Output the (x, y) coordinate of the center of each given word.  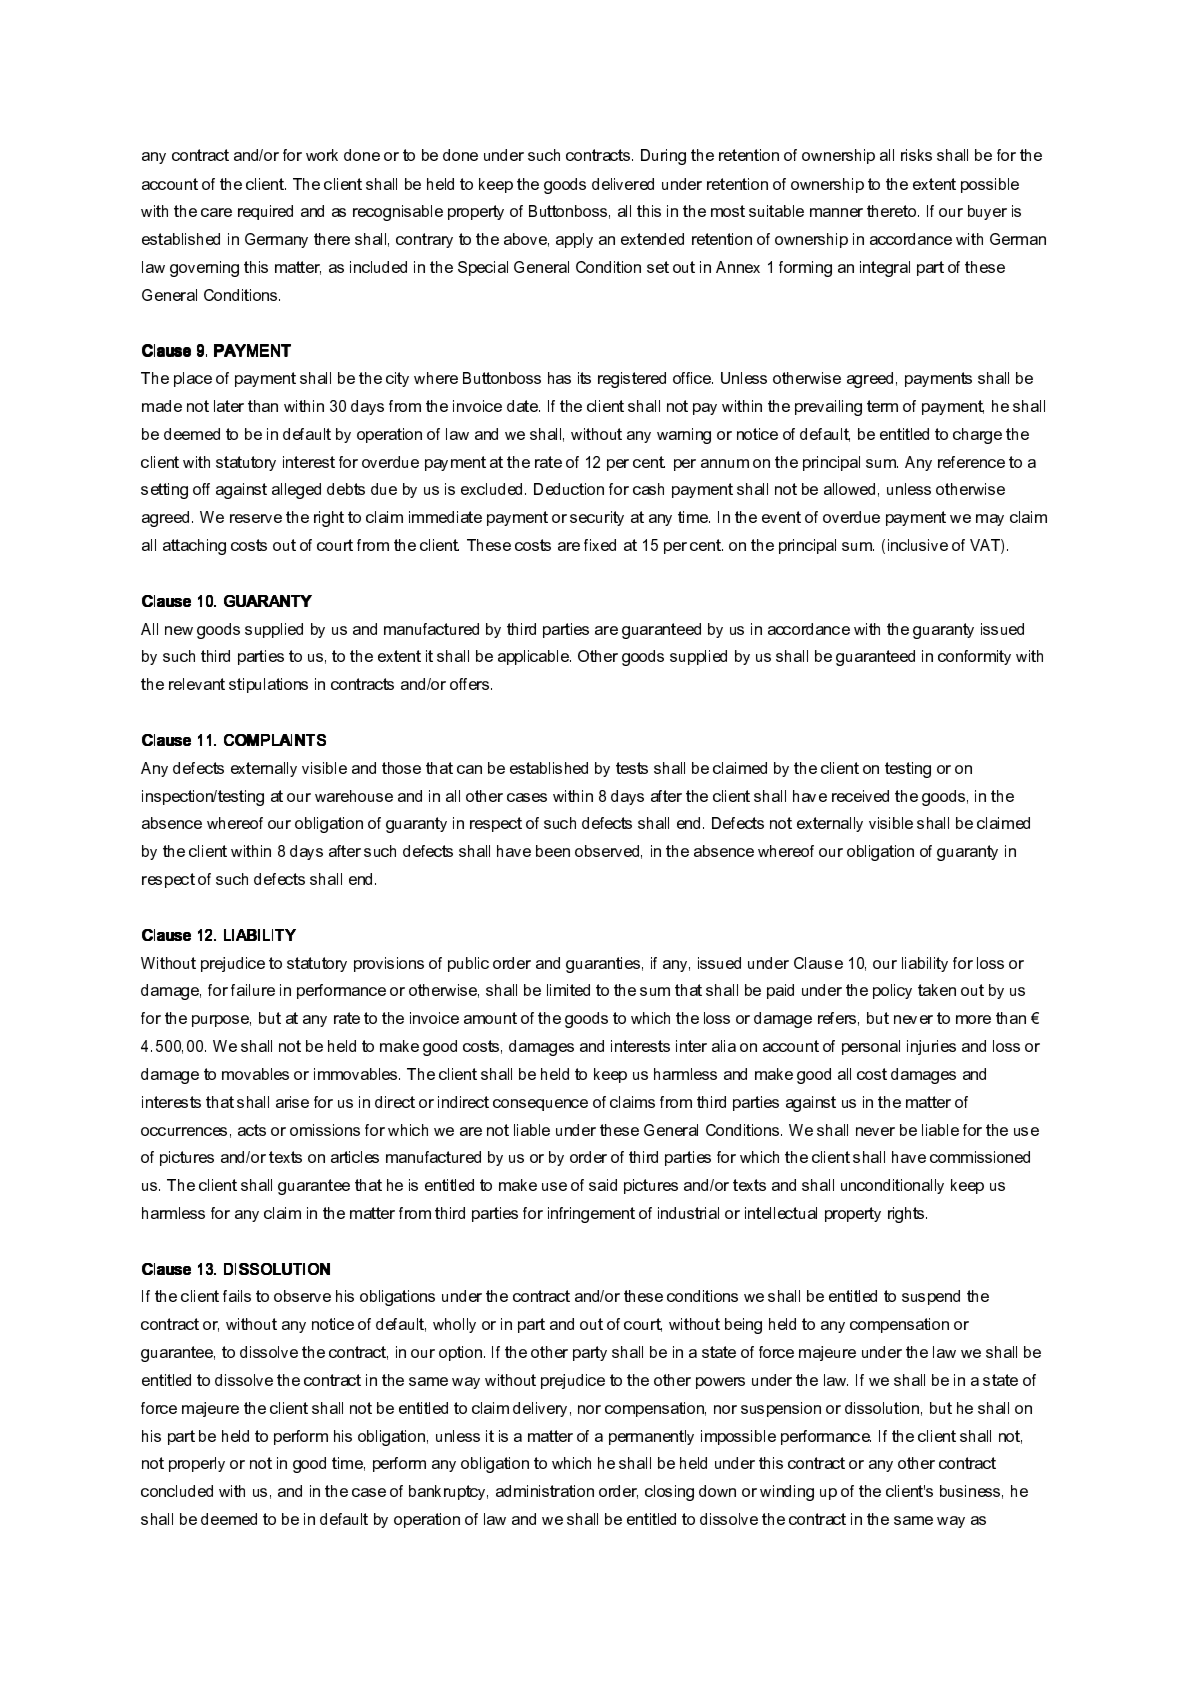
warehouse (354, 796)
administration (545, 1491)
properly (197, 1464)
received (860, 796)
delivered (623, 184)
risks (916, 155)
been (553, 851)
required (265, 212)
